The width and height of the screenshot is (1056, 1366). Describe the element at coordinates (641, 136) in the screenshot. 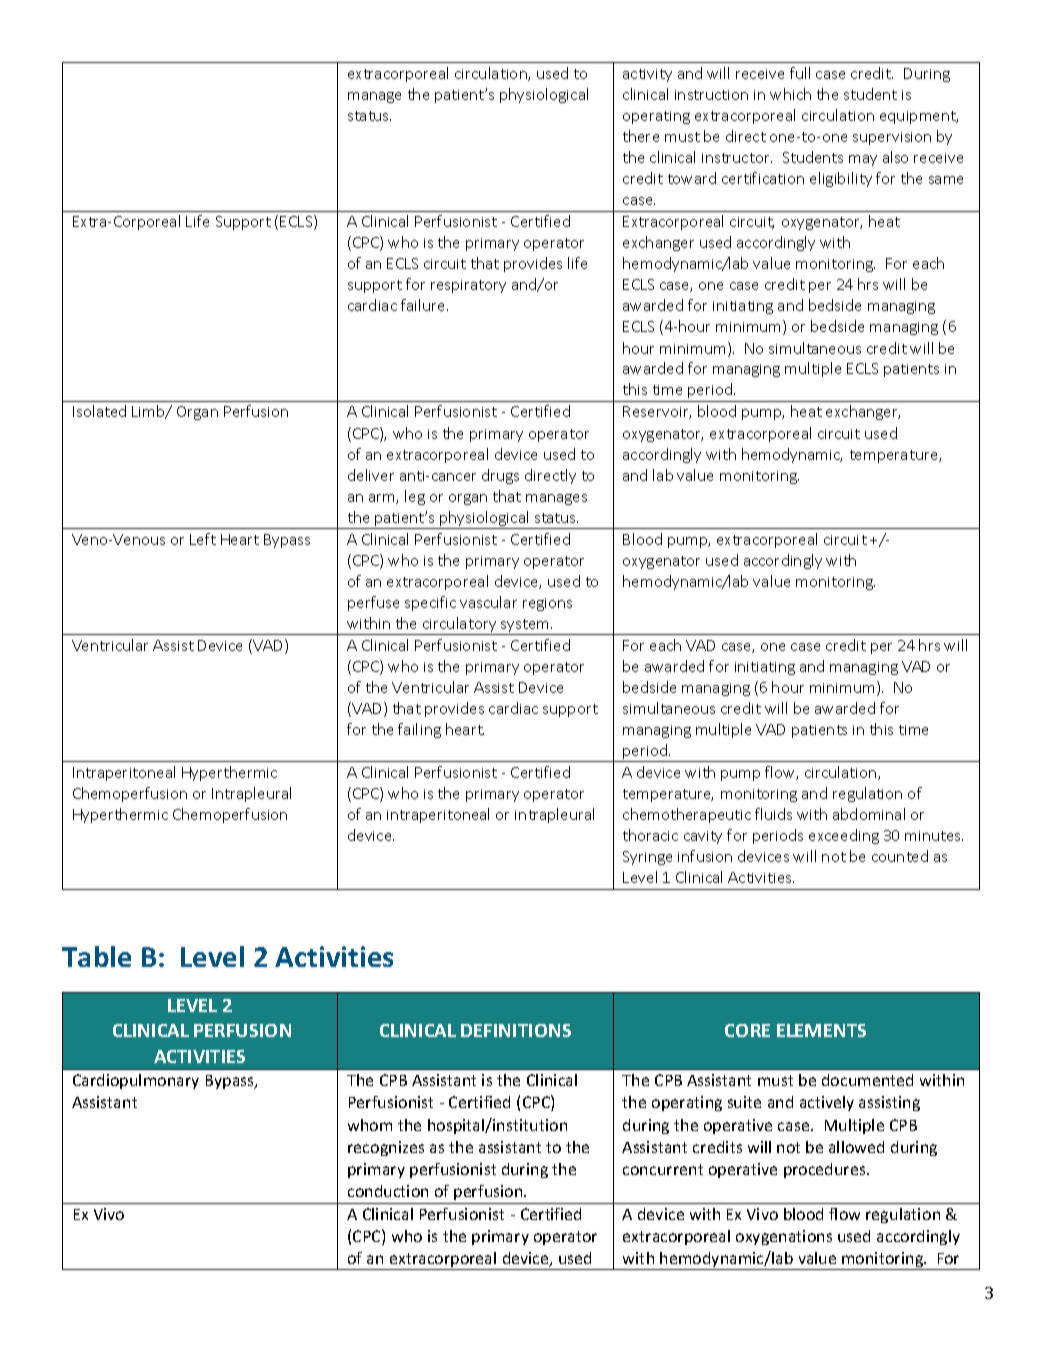

I see `there` at that location.
